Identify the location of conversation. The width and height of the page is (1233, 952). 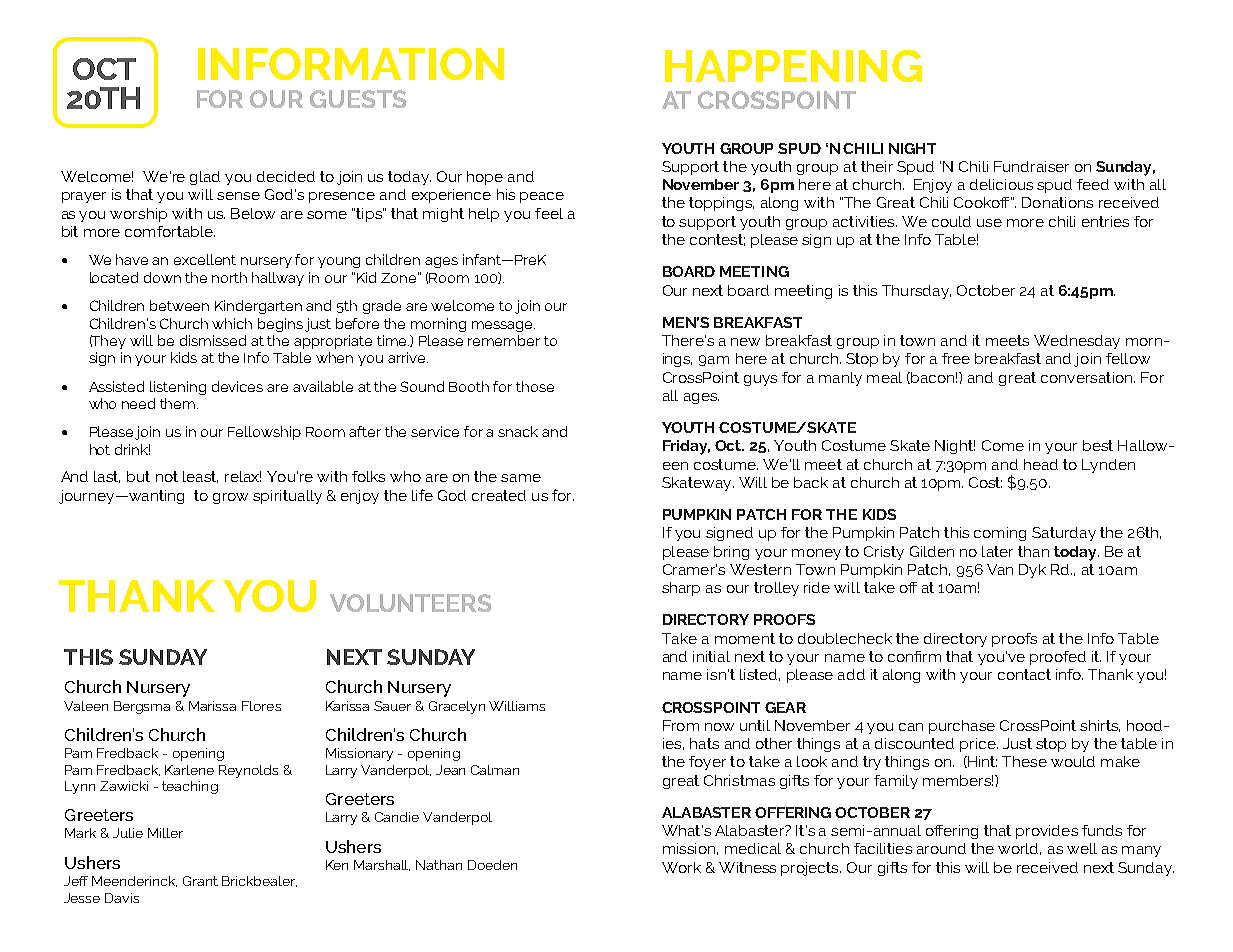
(1088, 377).
